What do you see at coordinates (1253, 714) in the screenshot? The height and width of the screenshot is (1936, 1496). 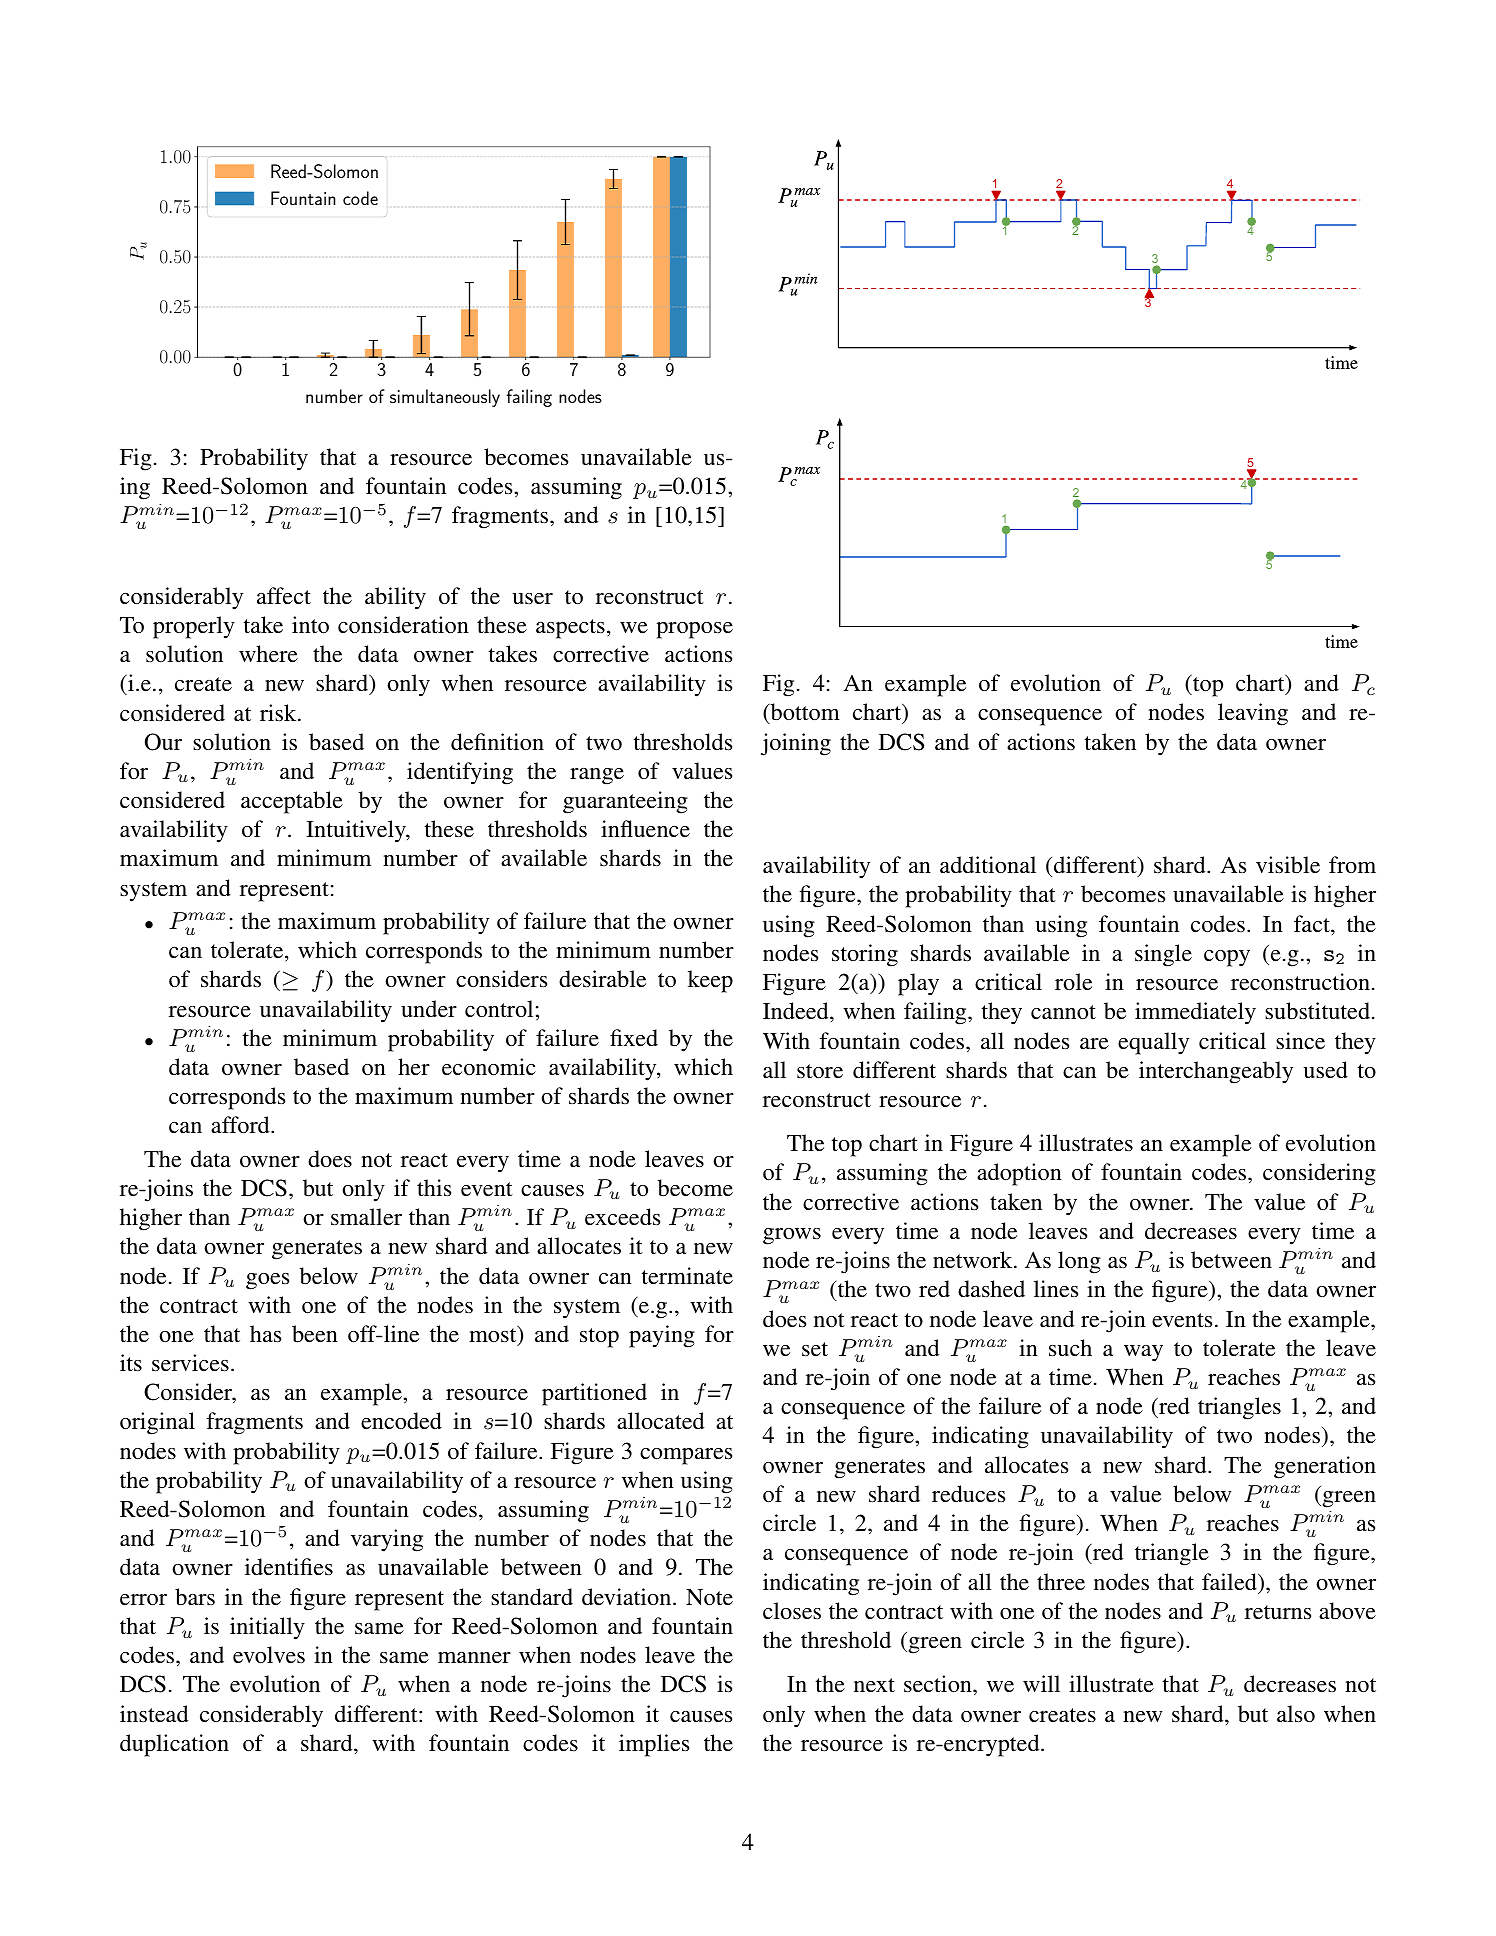 I see `leaving` at bounding box center [1253, 714].
